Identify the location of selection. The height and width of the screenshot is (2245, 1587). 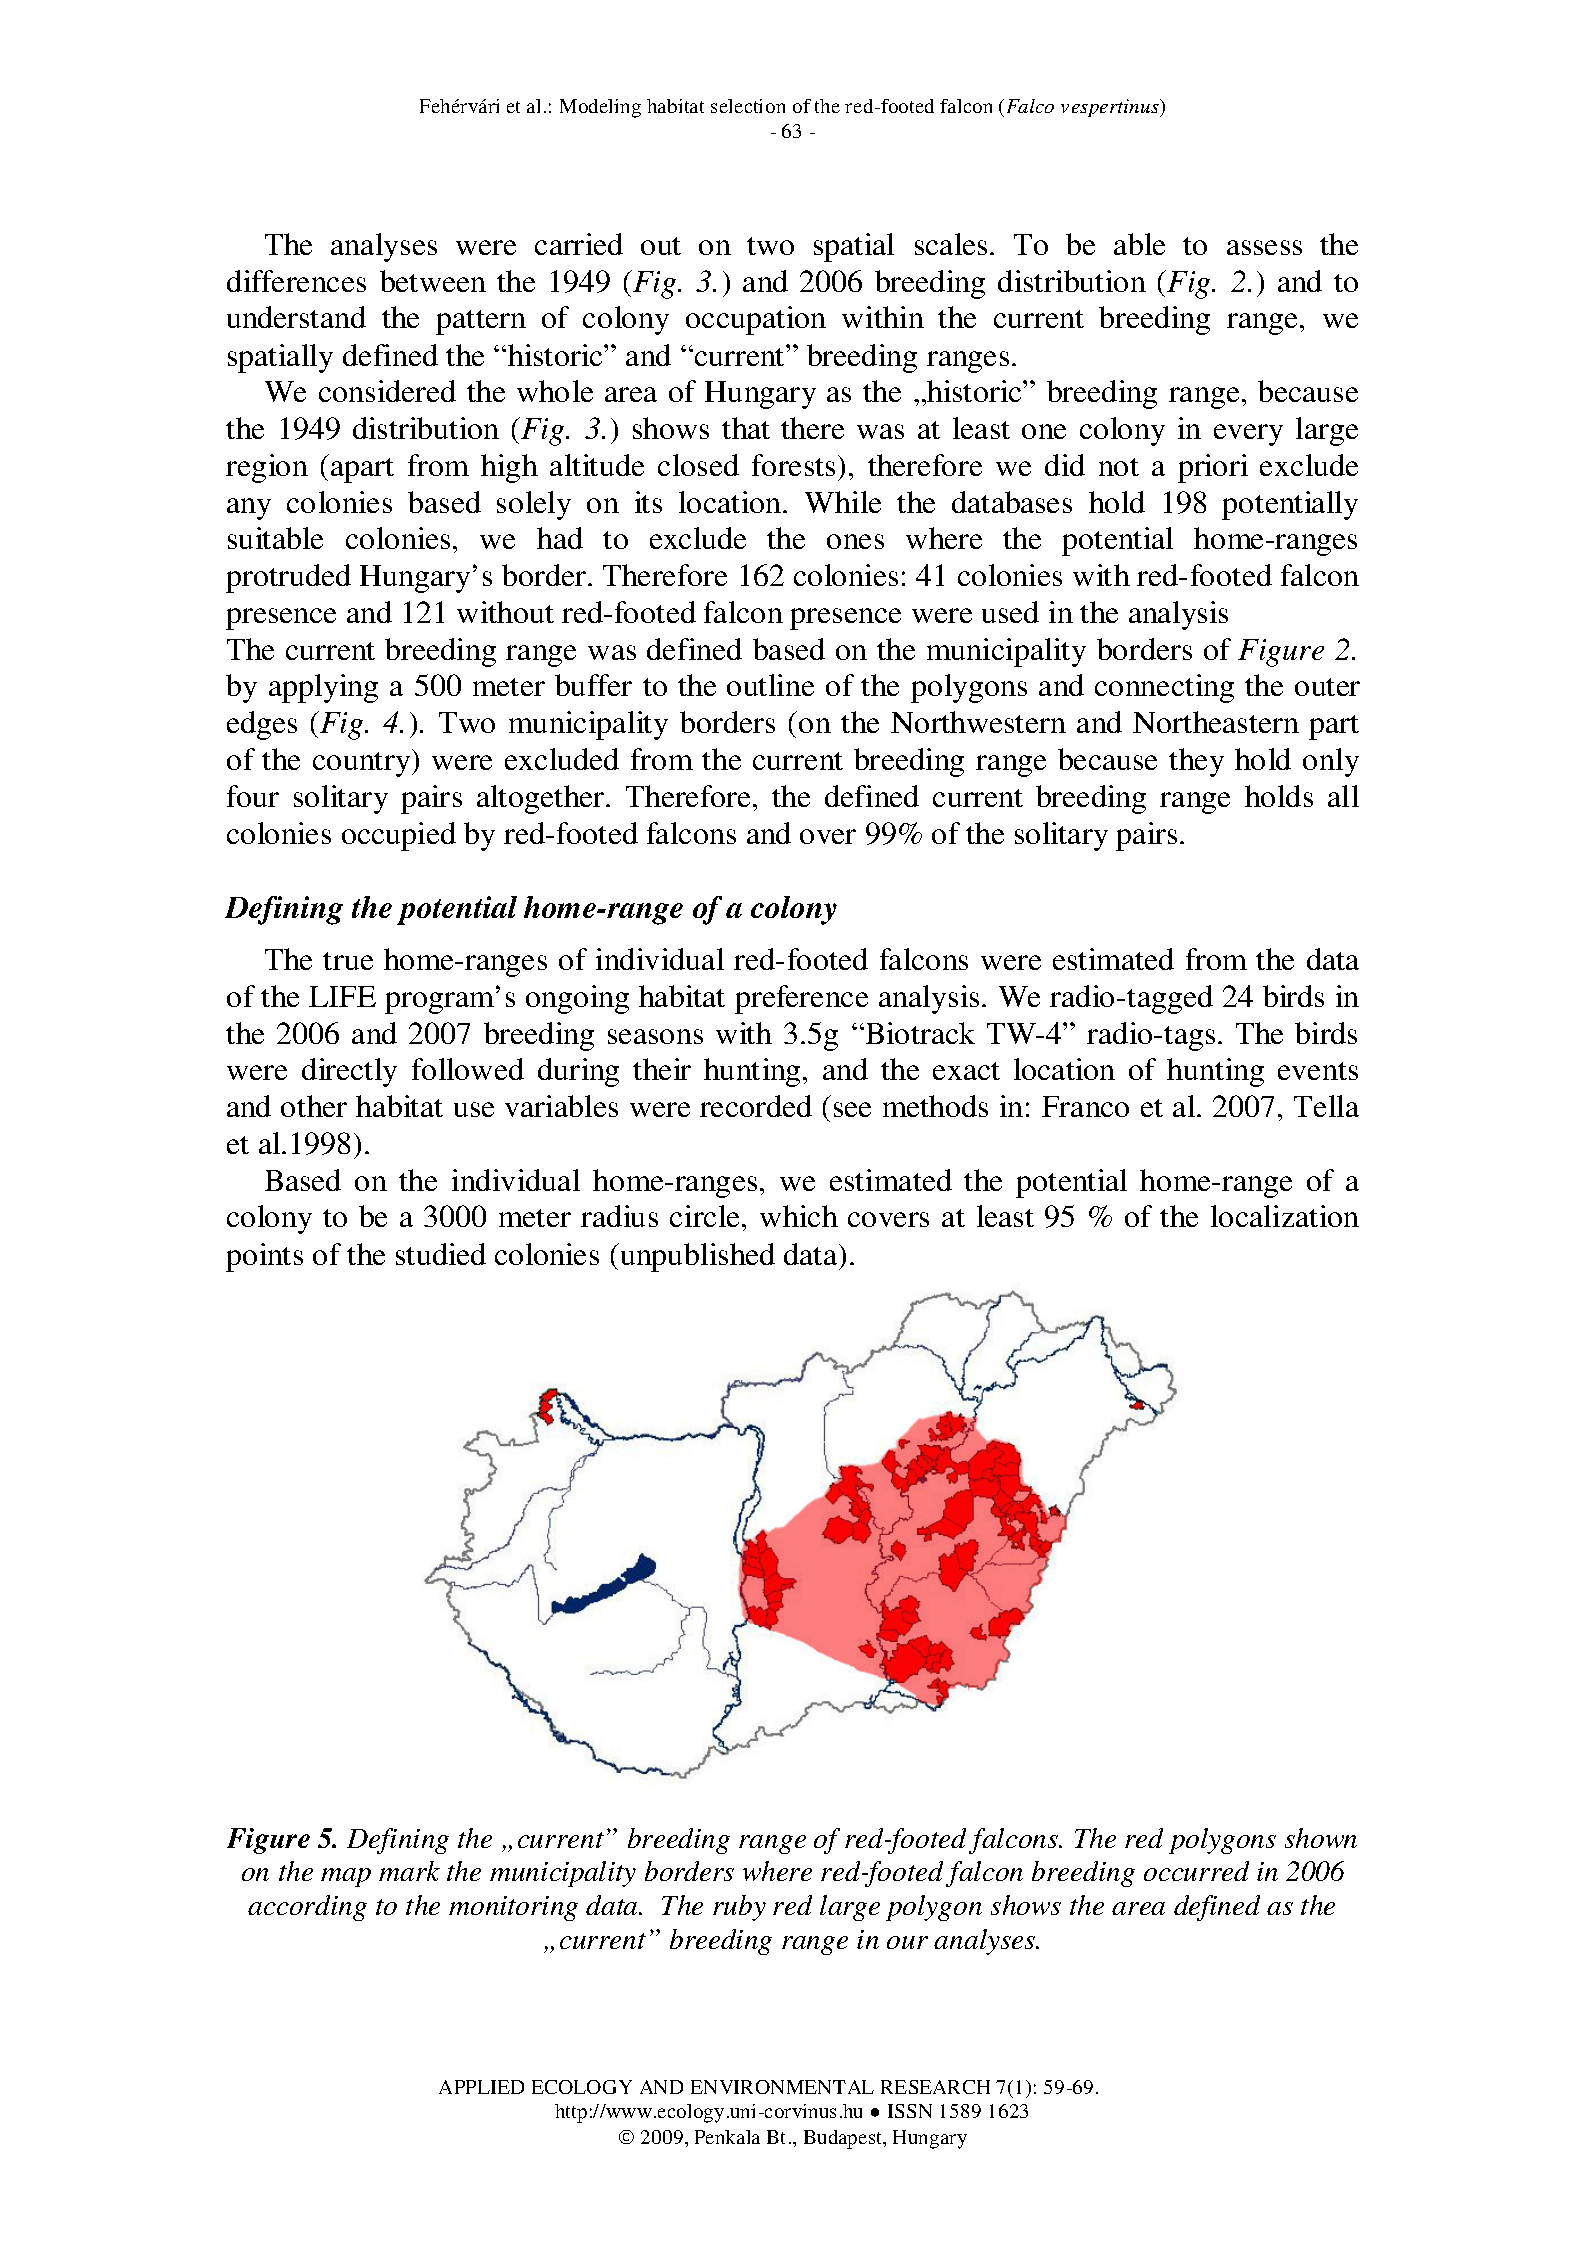
(748, 106).
